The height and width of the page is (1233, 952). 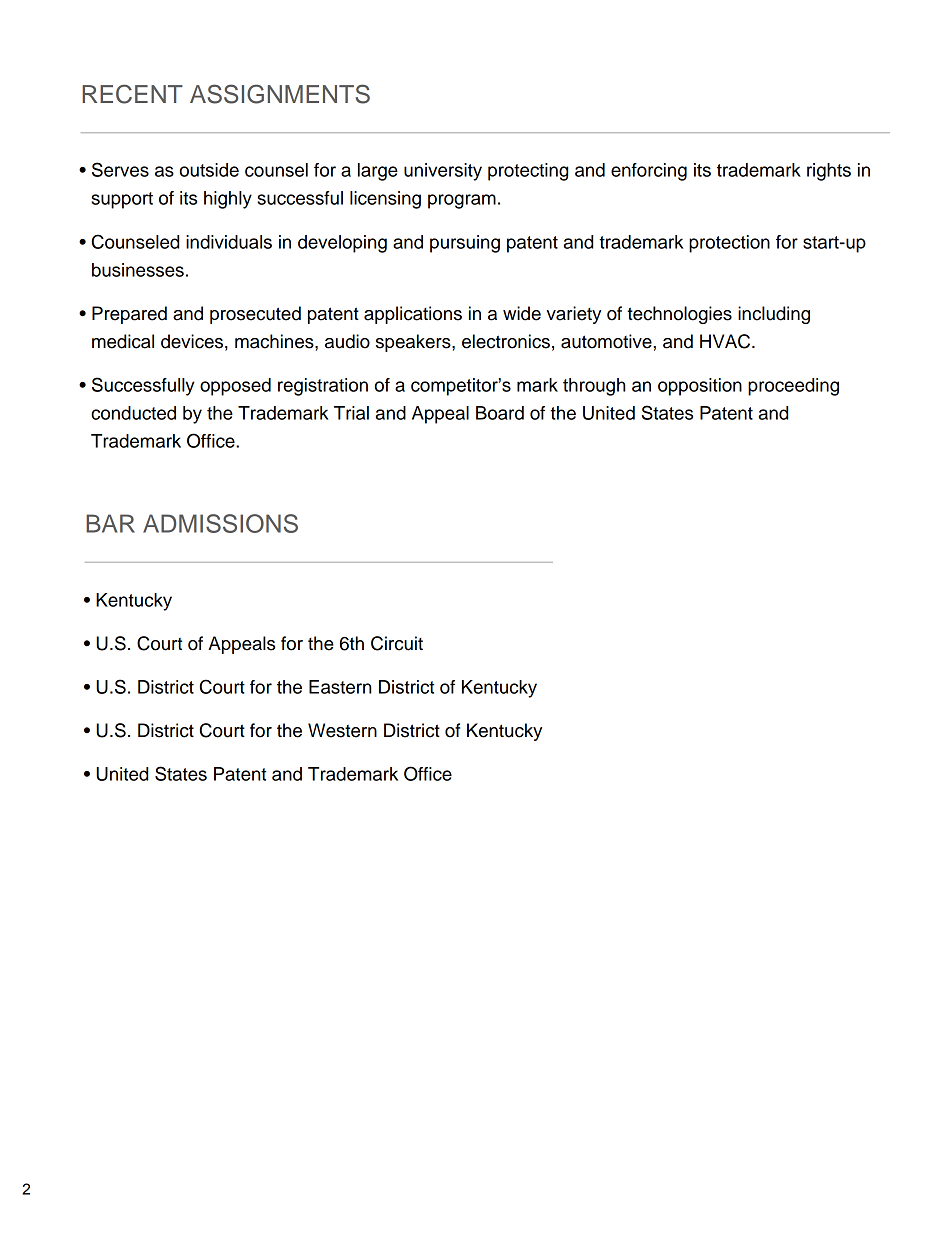 I want to click on Western, so click(x=342, y=730).
